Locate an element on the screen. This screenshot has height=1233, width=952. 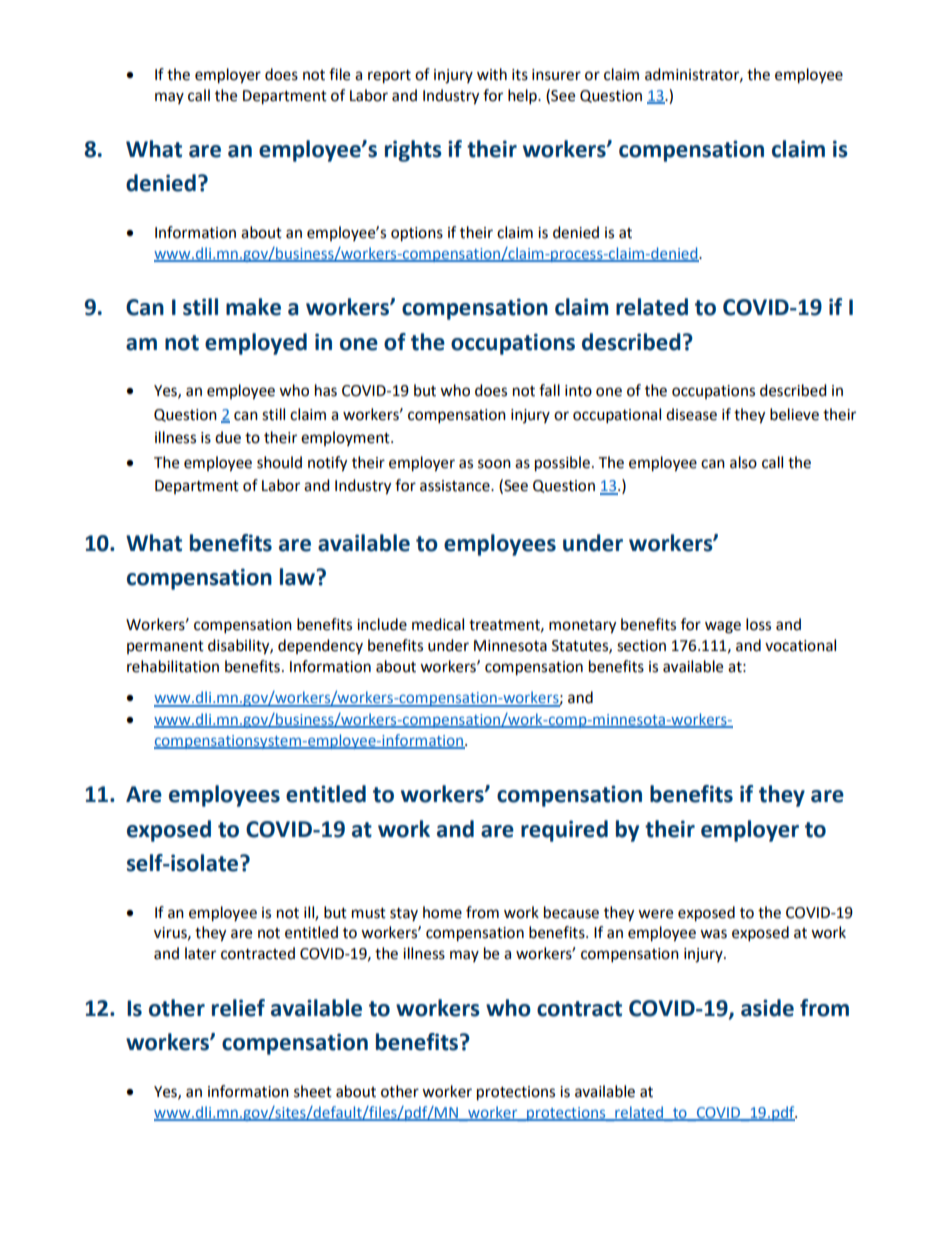
wage is located at coordinates (723, 627).
